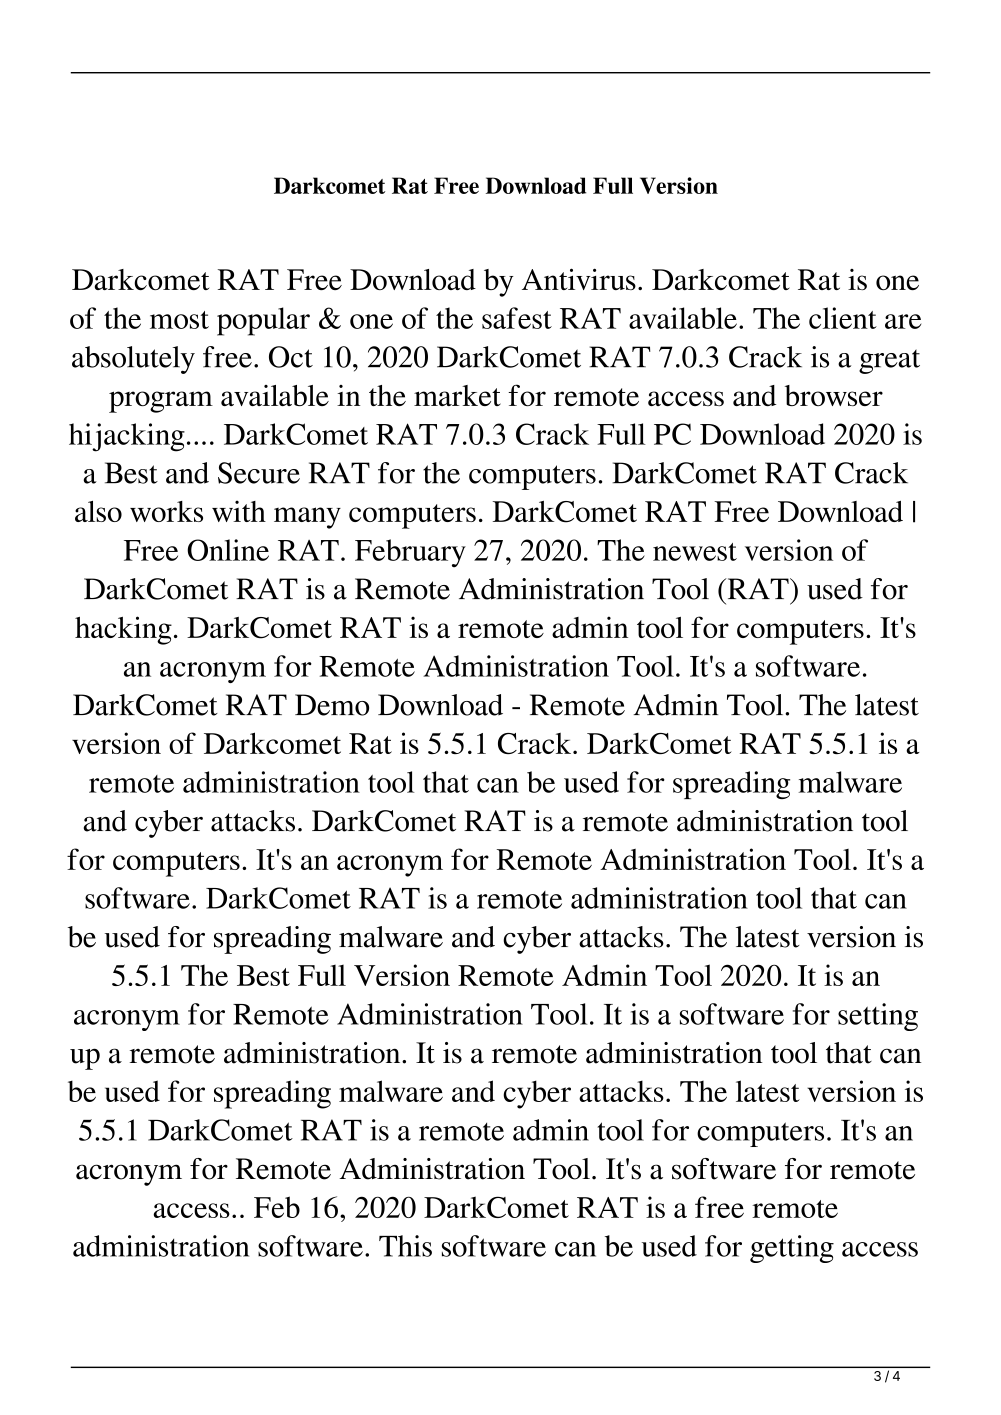 Image resolution: width=1001 pixels, height=1415 pixels. I want to click on getting, so click(792, 1249).
